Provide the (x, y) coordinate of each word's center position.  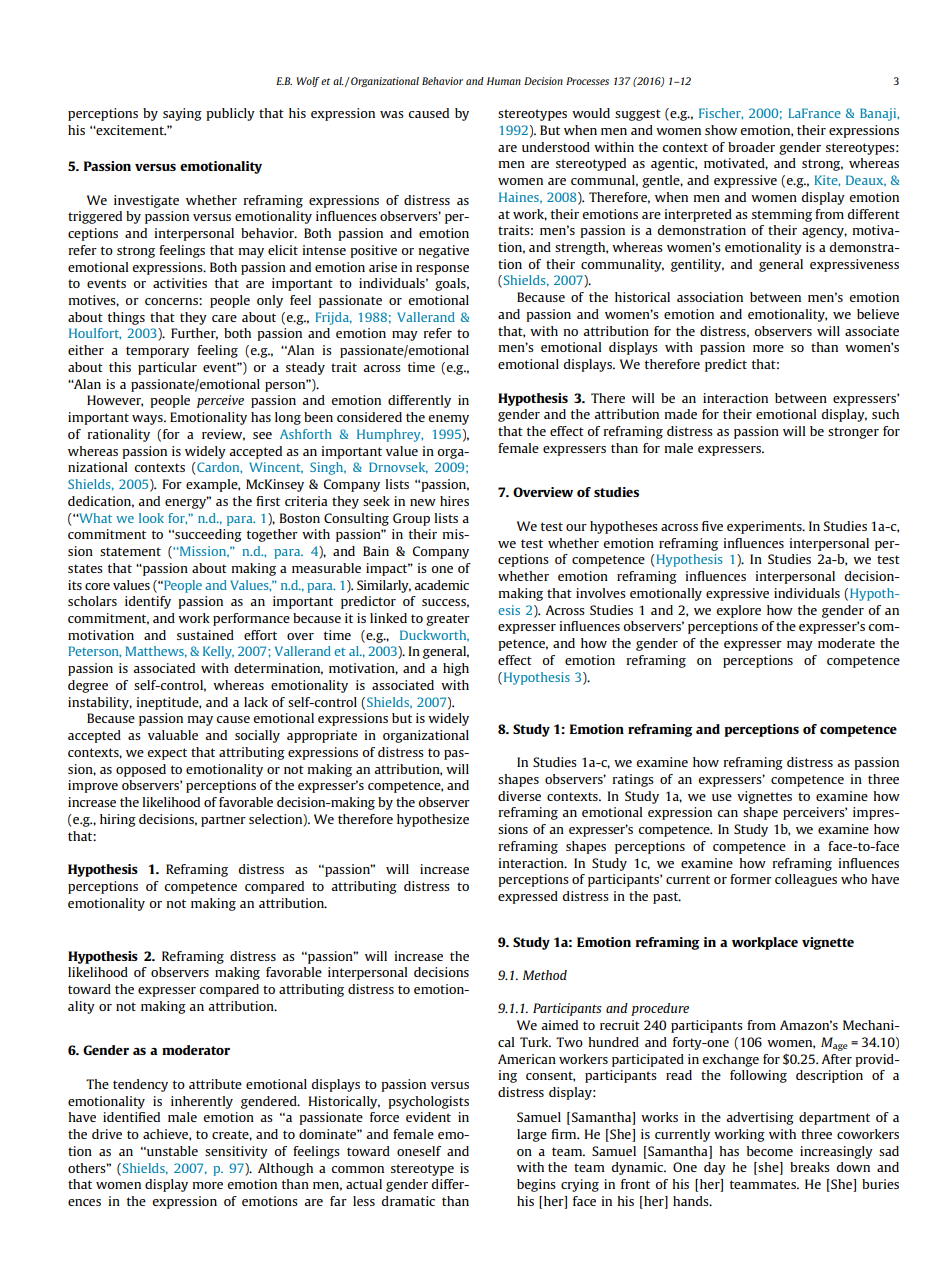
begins (536, 1185)
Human (504, 81)
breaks (810, 1167)
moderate (846, 643)
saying (182, 114)
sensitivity (236, 1152)
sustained (205, 635)
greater (448, 620)
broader (751, 147)
